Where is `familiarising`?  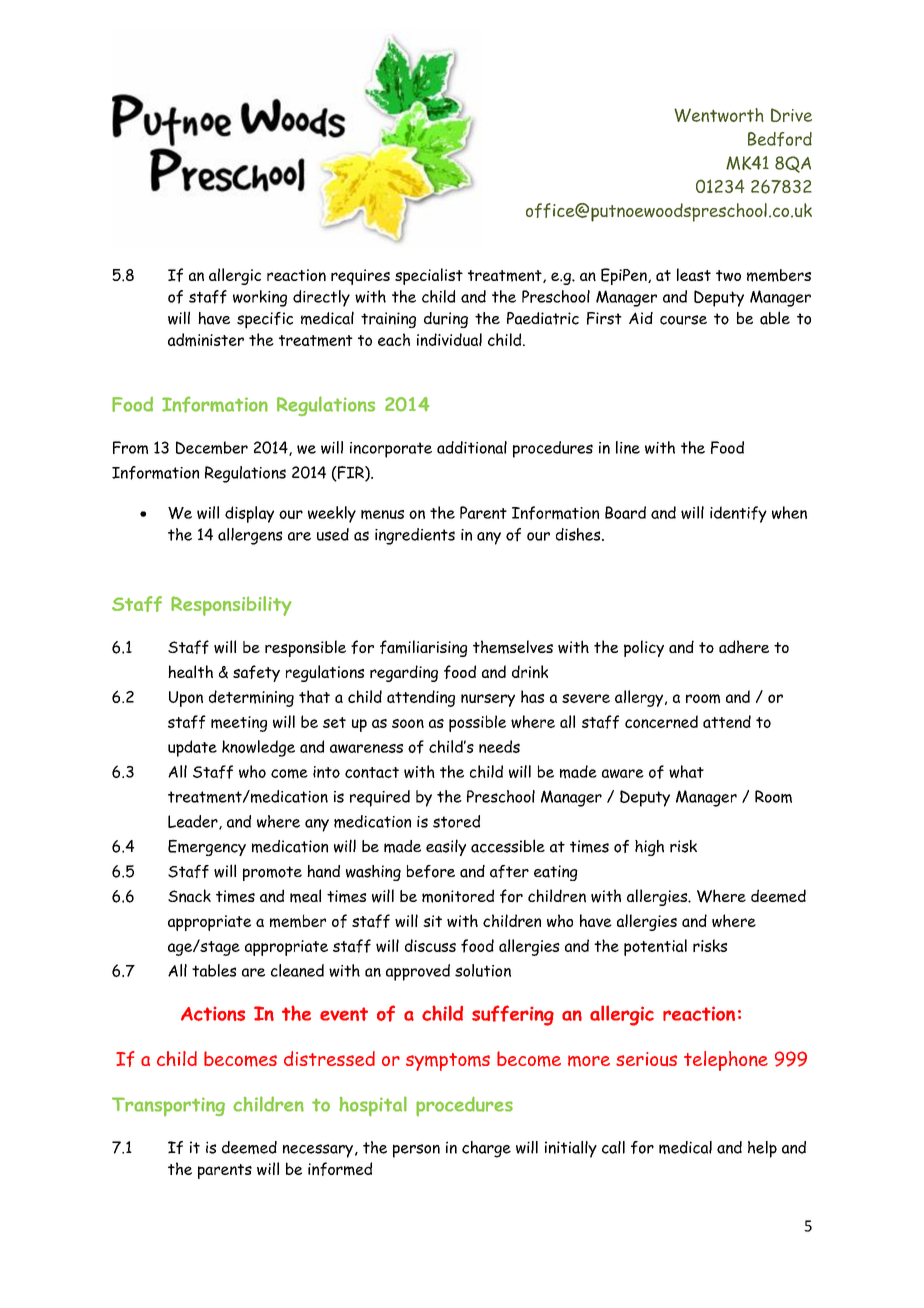 familiarising is located at coordinates (423, 648).
